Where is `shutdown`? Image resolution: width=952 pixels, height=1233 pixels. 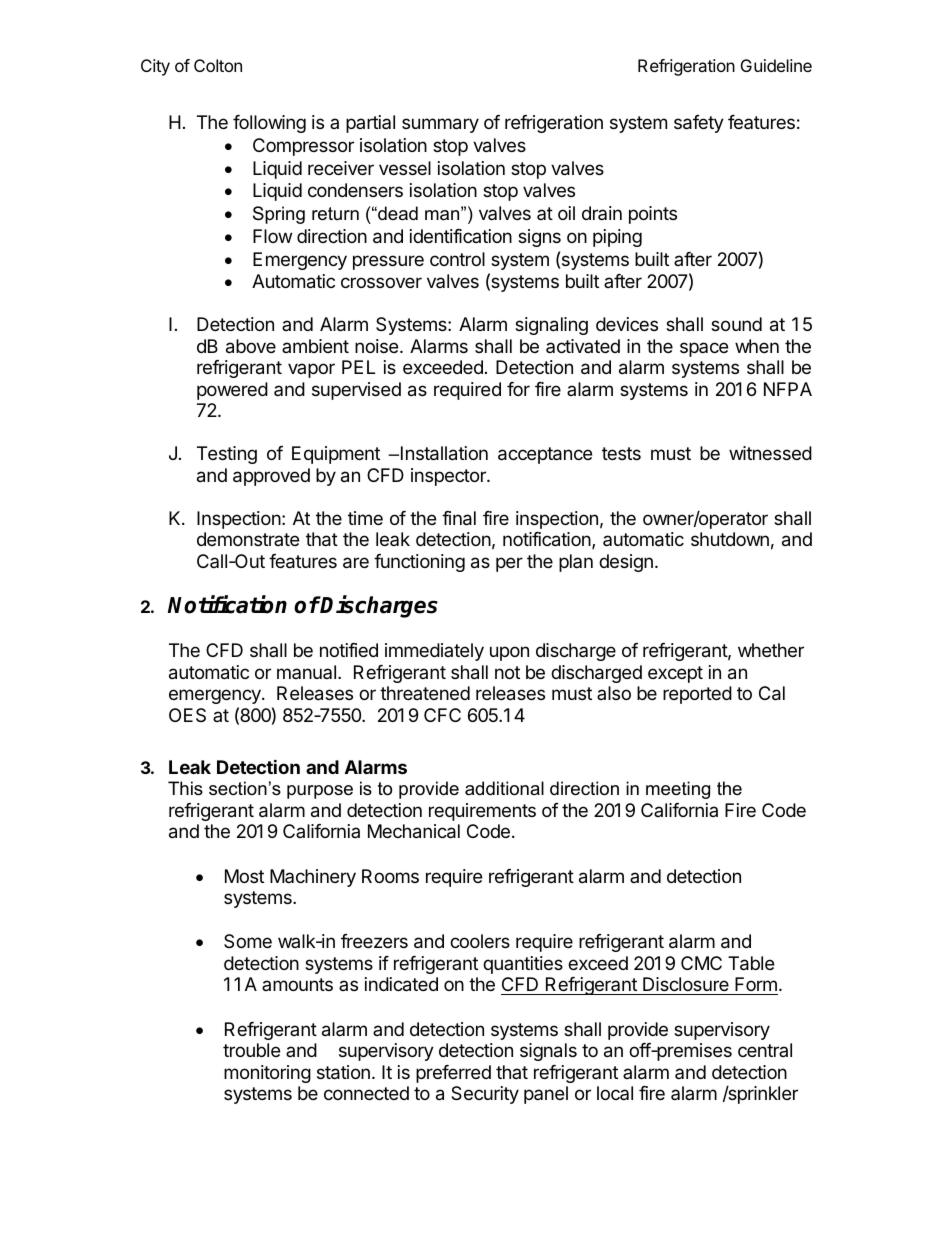
shutdown is located at coordinates (730, 539).
